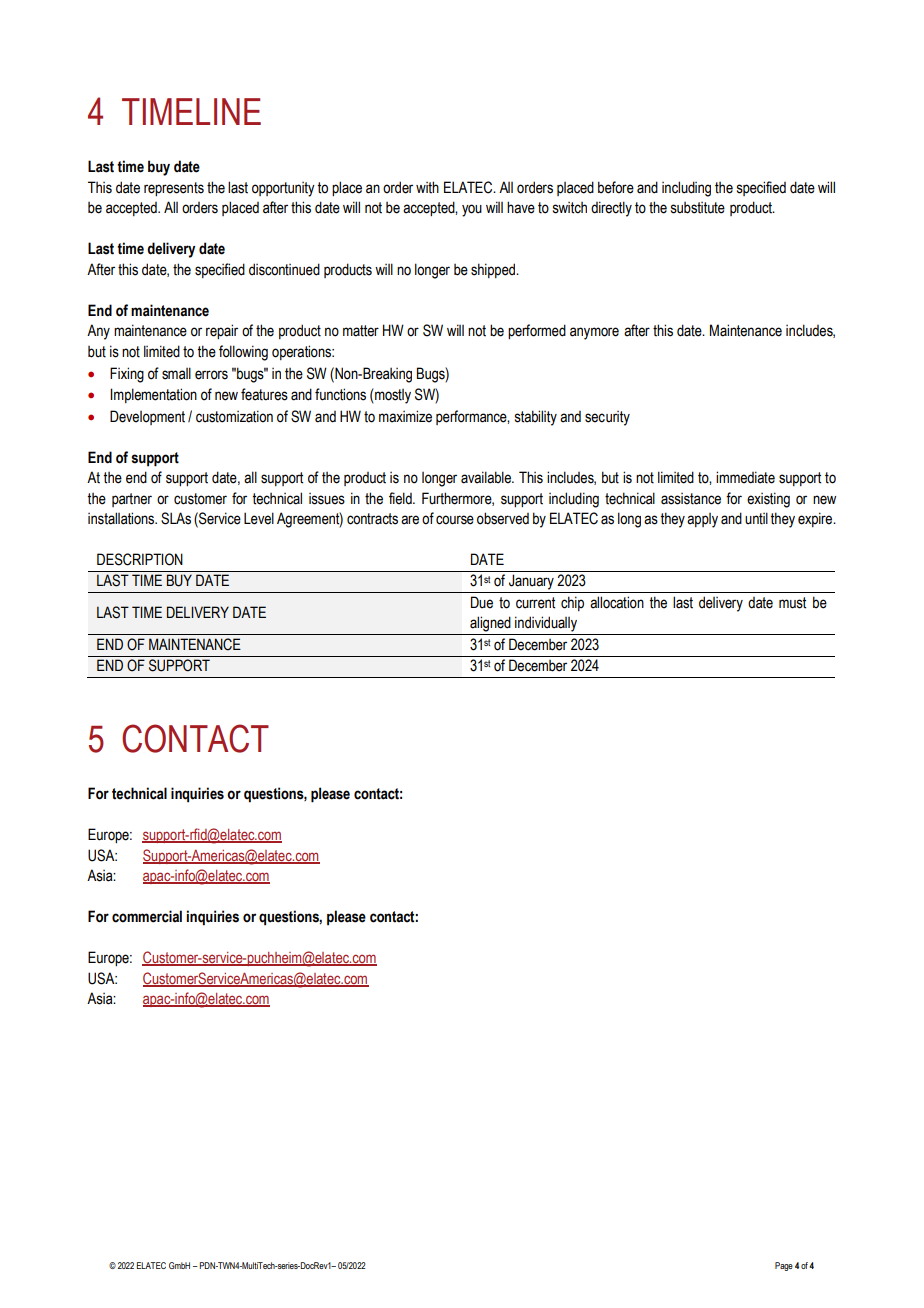  I want to click on allocation, so click(617, 602).
